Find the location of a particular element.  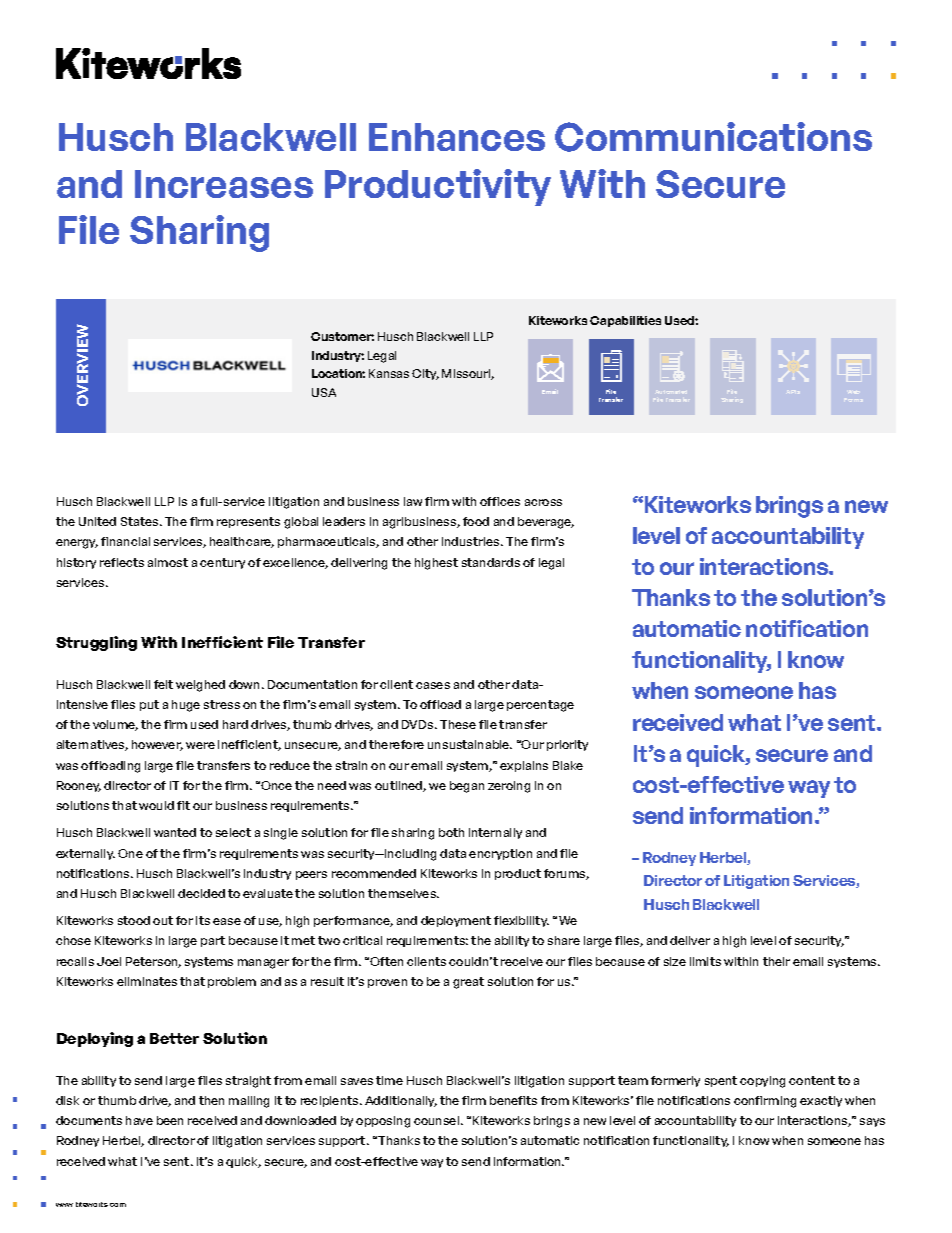

Communications is located at coordinates (713, 137).
